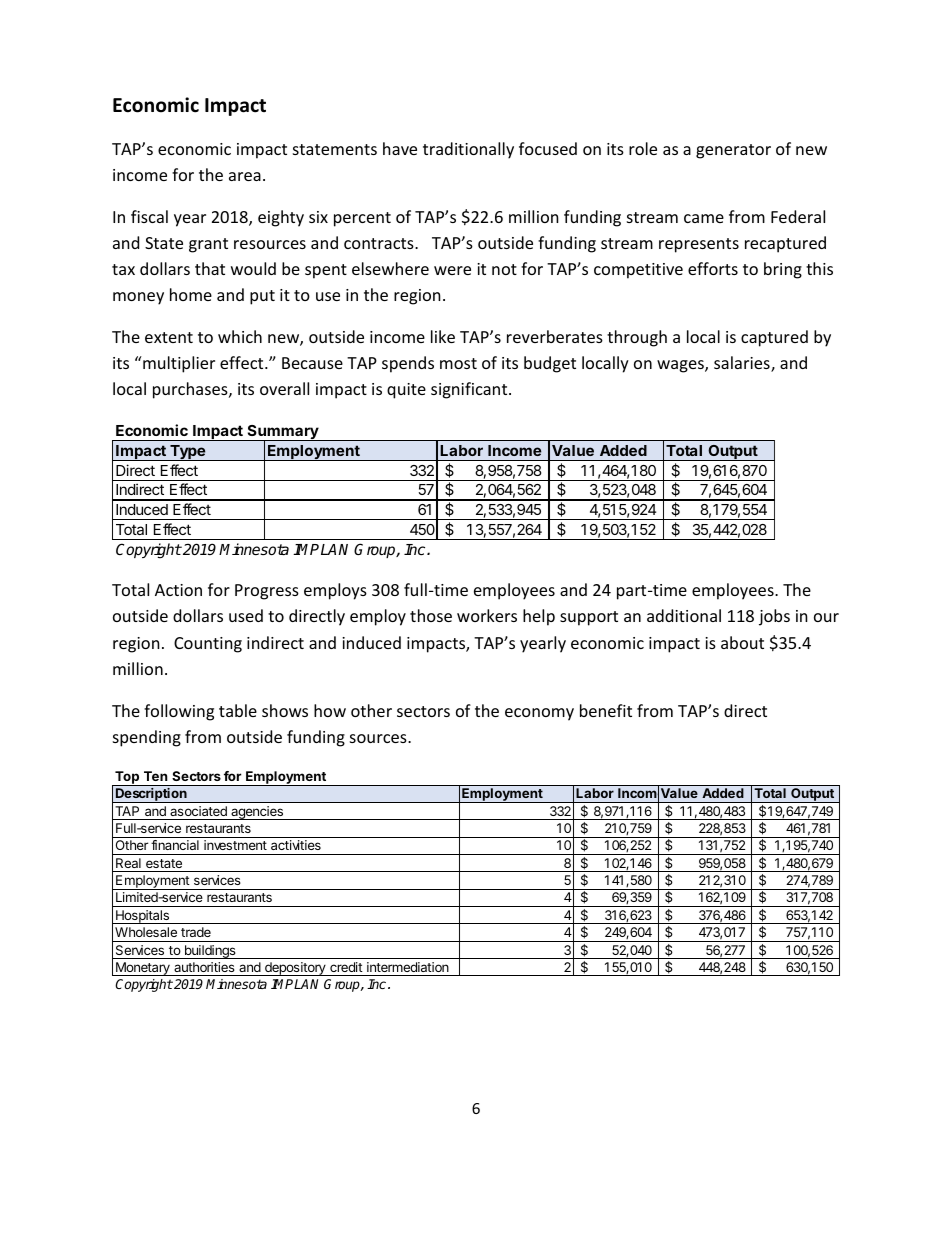 The height and width of the screenshot is (1233, 952). I want to click on economy, so click(539, 714).
